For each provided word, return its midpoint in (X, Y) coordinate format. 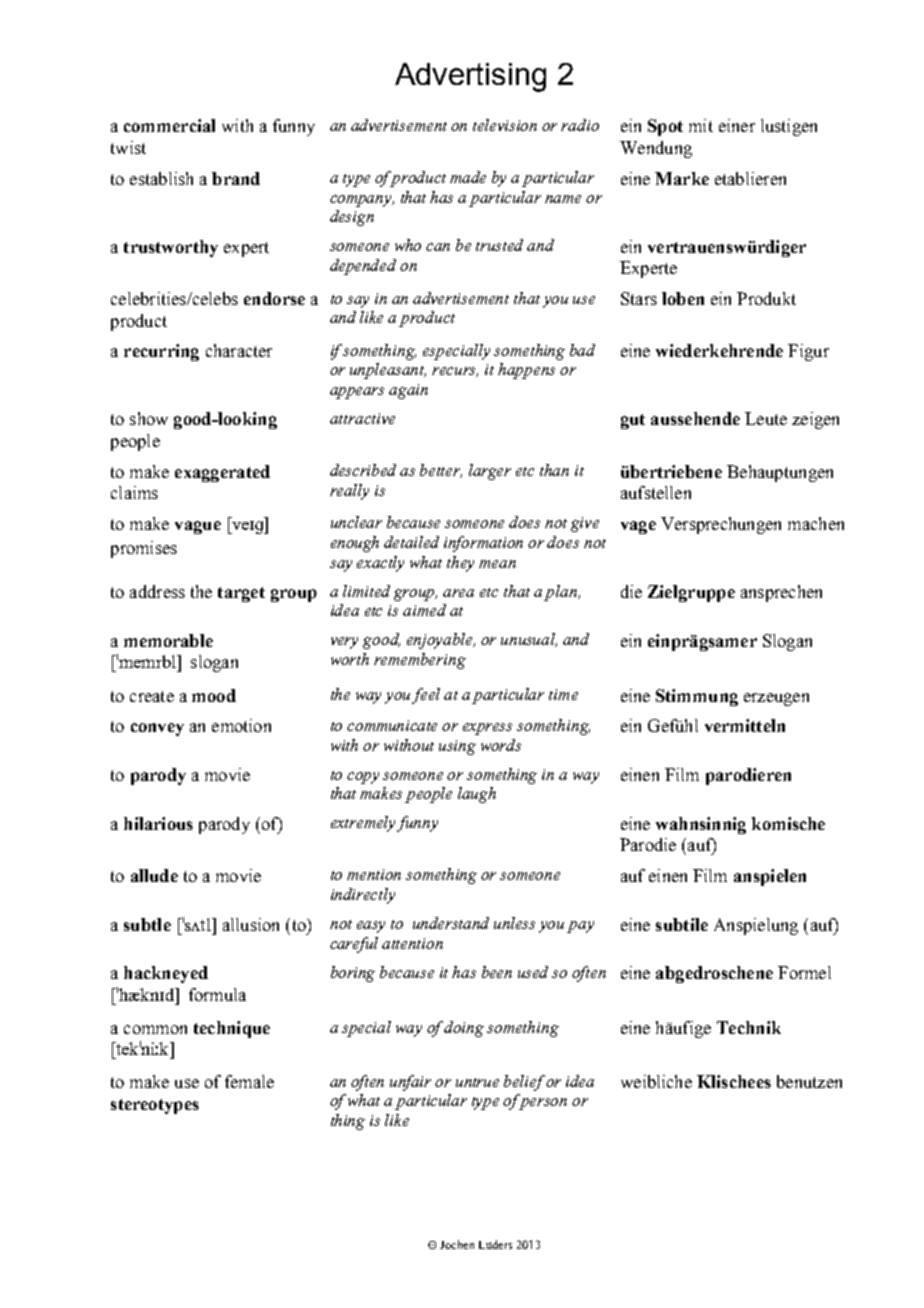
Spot (665, 127)
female (249, 1081)
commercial (169, 125)
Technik (749, 1027)
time (563, 694)
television (505, 125)
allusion (251, 924)
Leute (766, 418)
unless (514, 923)
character (239, 350)
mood (214, 695)
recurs (455, 372)
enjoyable (441, 641)
